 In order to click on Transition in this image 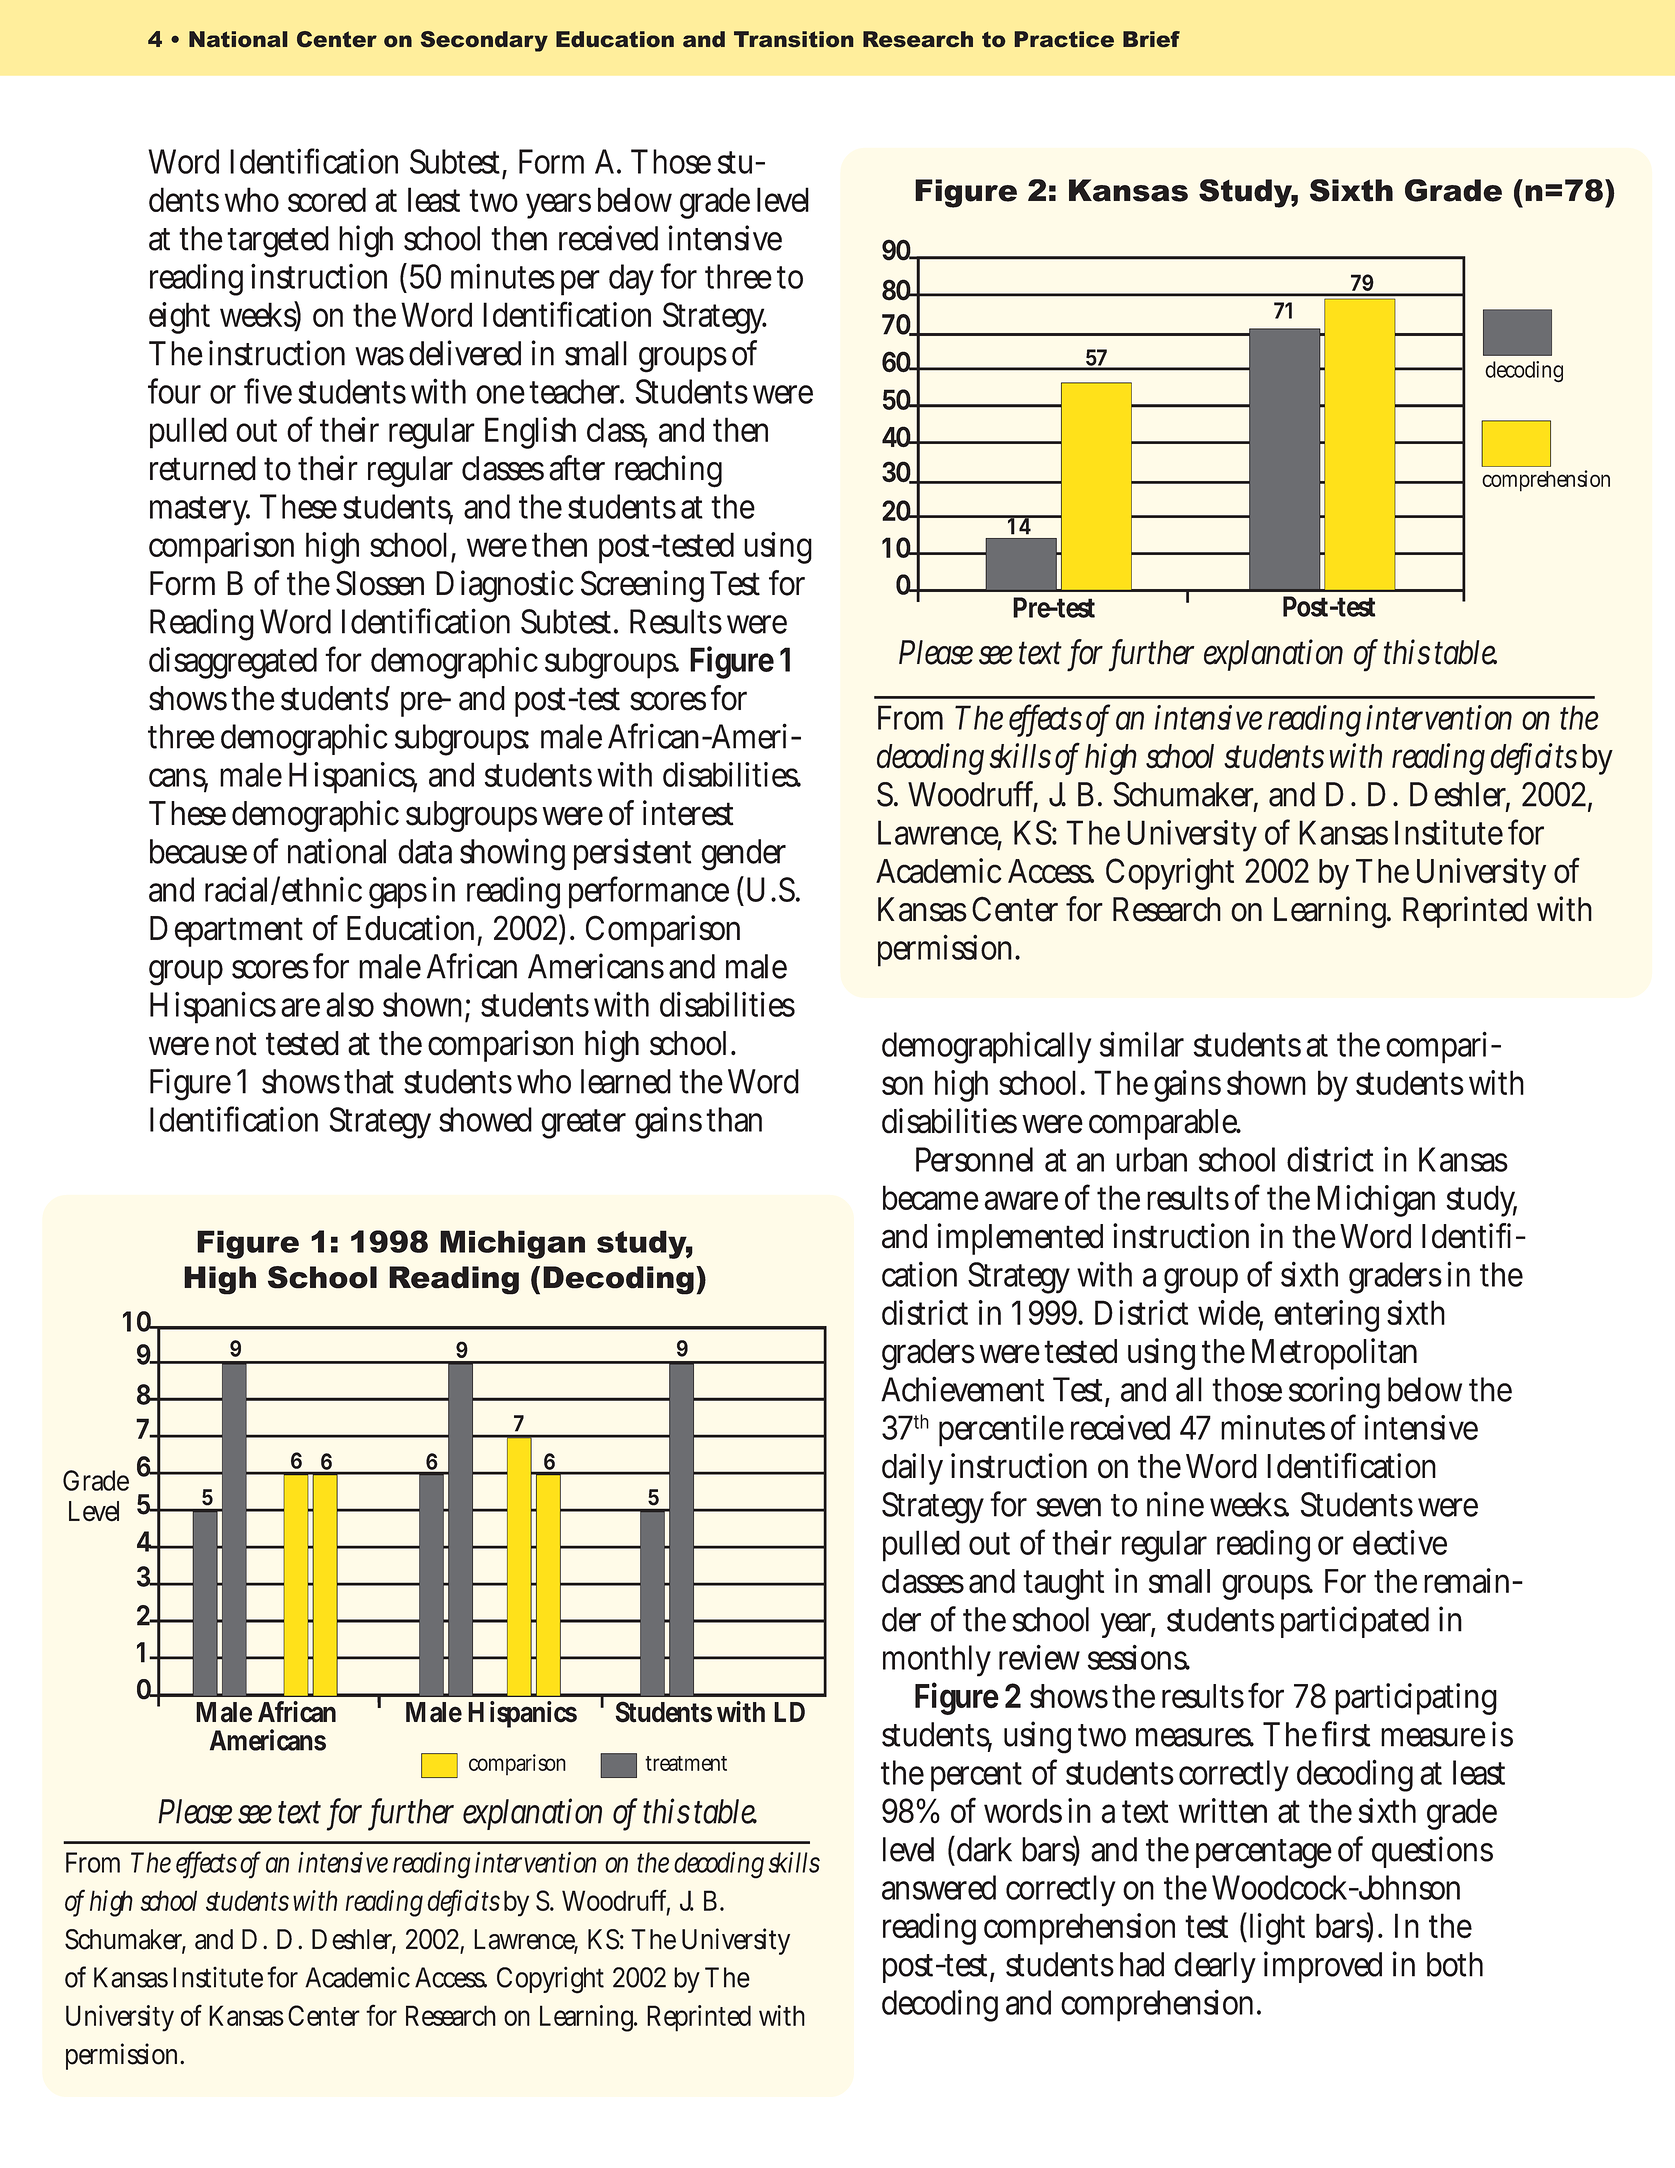, I will do `click(794, 39)`.
